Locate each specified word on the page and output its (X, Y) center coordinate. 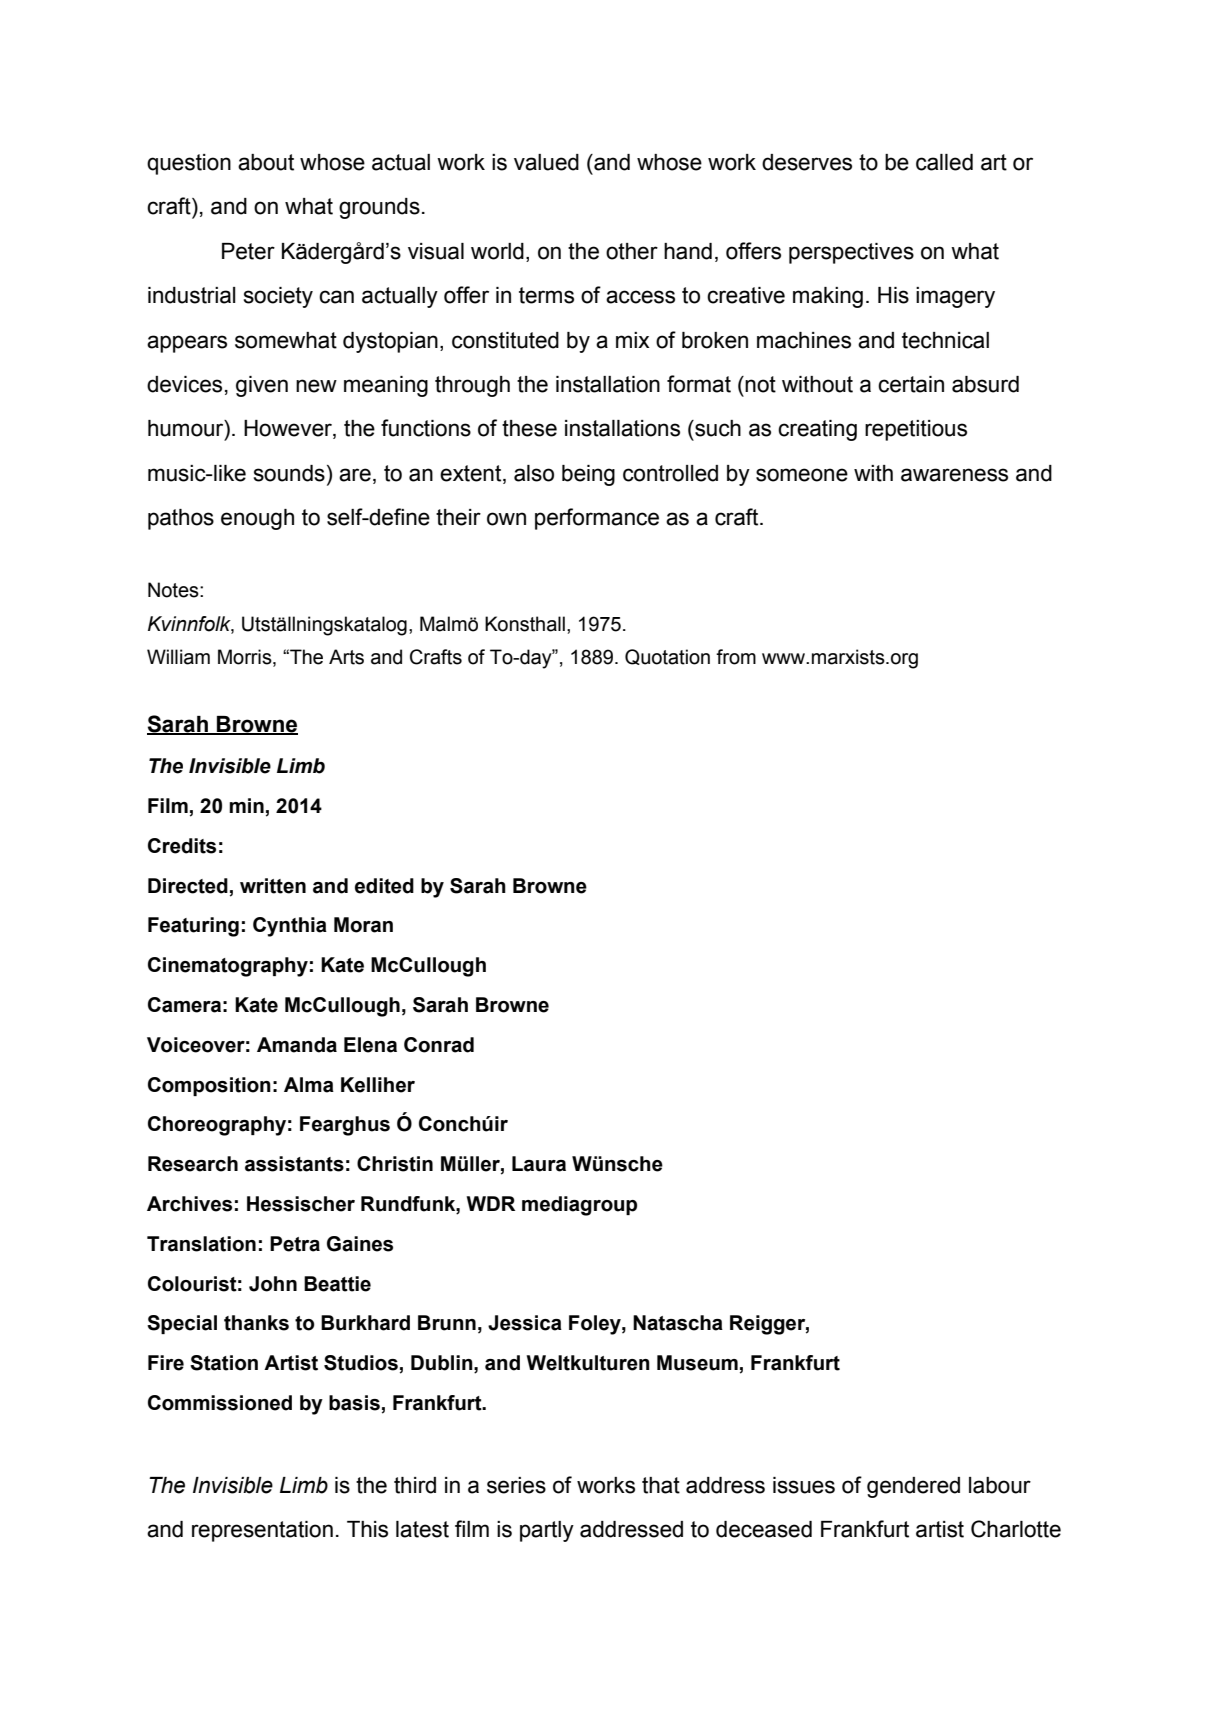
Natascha (678, 1323)
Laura (539, 1164)
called (944, 162)
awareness (954, 475)
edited (384, 886)
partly (547, 1531)
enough (257, 519)
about (266, 162)
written (273, 886)
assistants (294, 1164)
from (736, 657)
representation (262, 1531)
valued (546, 162)
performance (597, 519)
